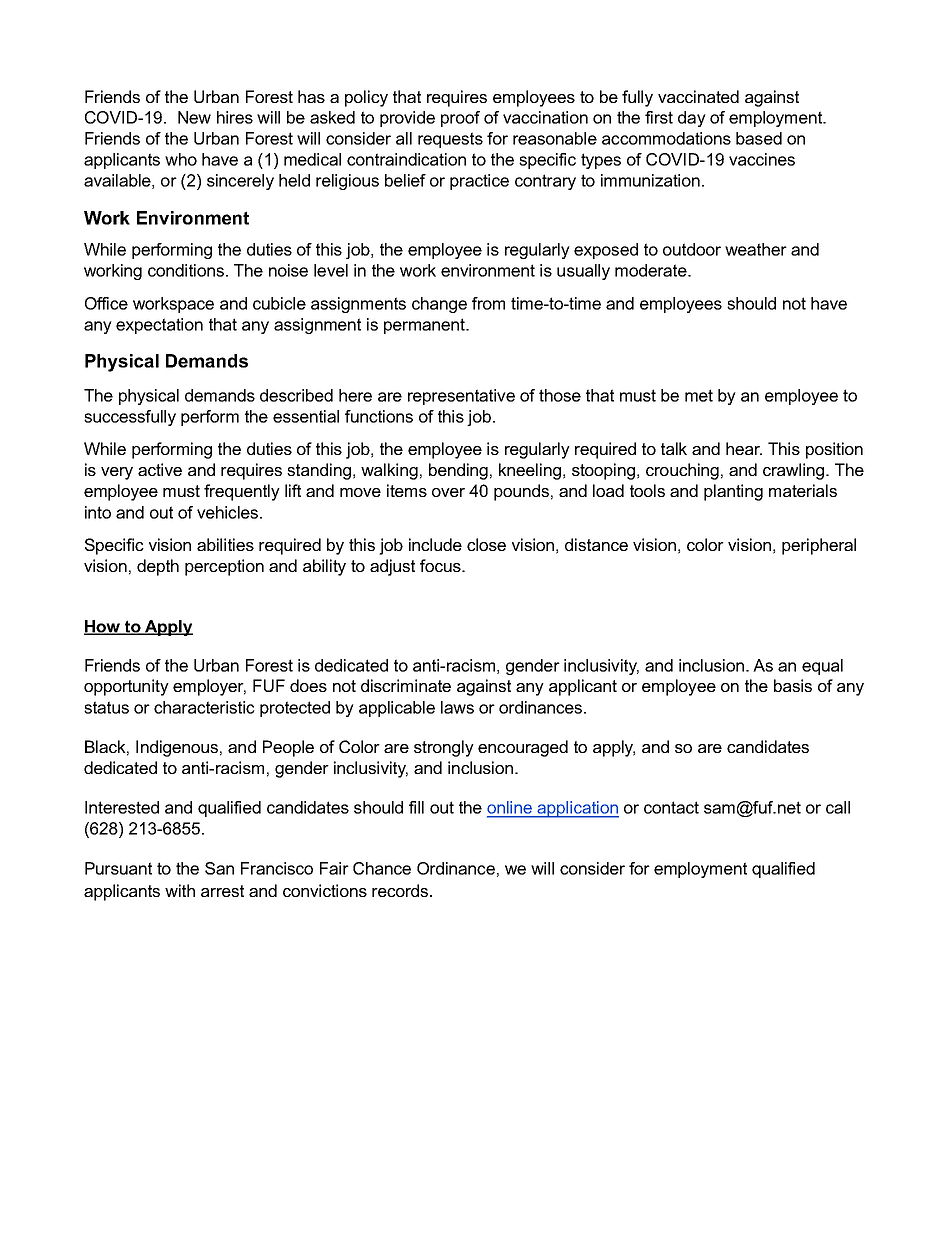 The height and width of the image is (1233, 952). I want to click on active, so click(160, 469).
